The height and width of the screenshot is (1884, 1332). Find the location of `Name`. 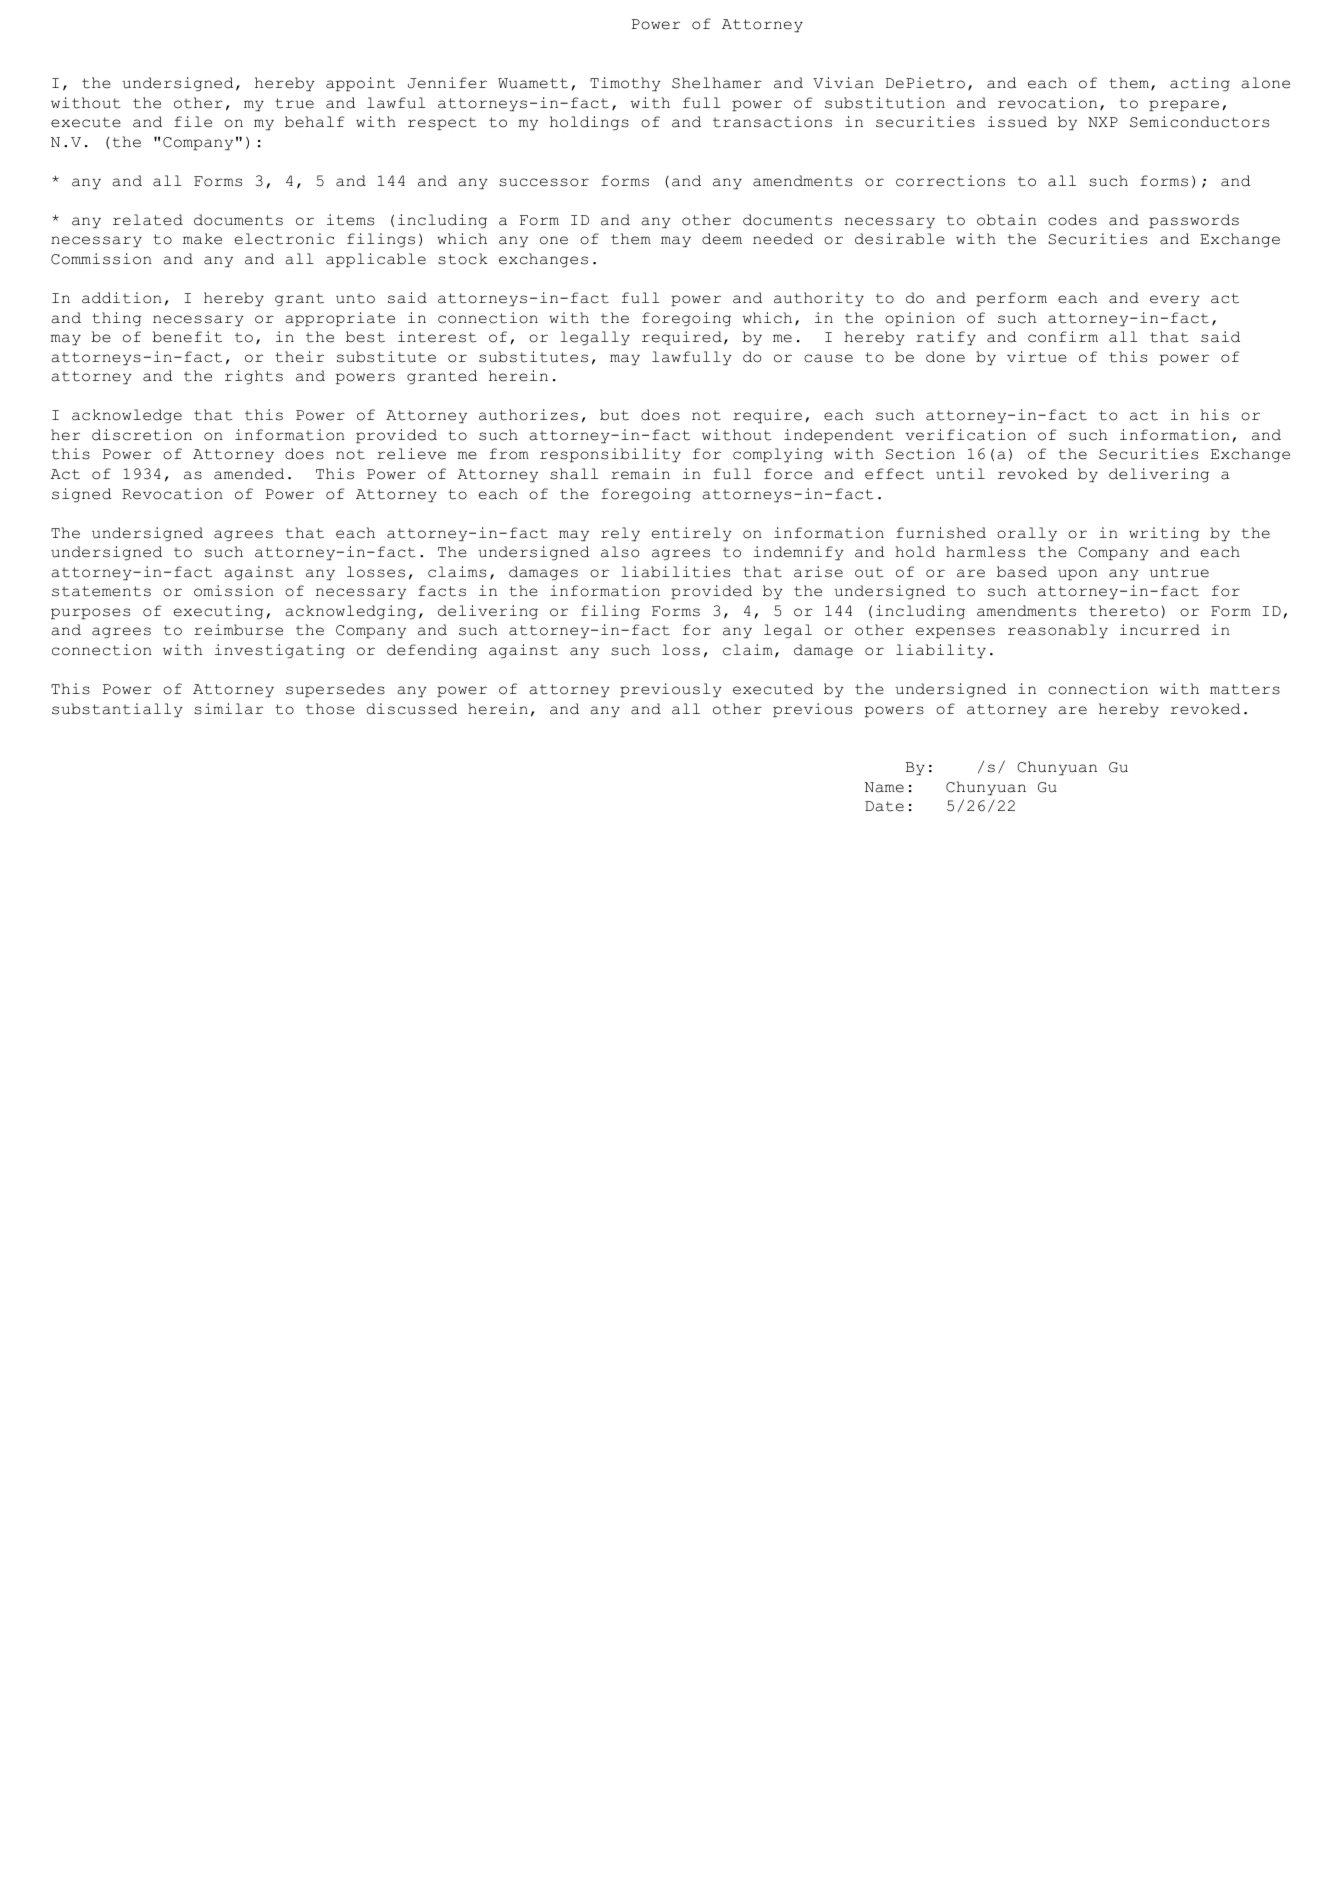

Name is located at coordinates (884, 787).
